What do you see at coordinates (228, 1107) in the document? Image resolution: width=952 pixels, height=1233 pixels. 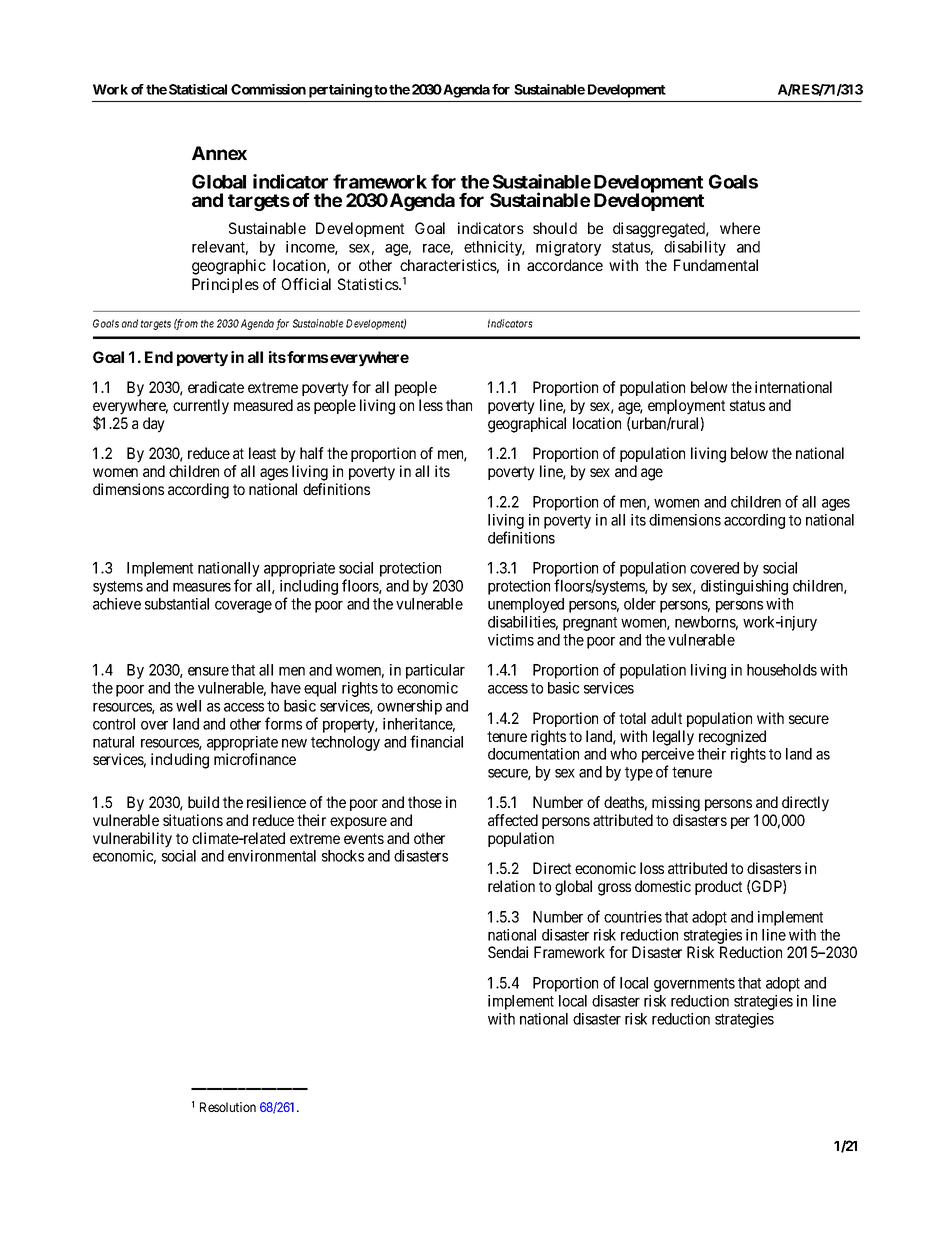 I see `Resolution` at bounding box center [228, 1107].
